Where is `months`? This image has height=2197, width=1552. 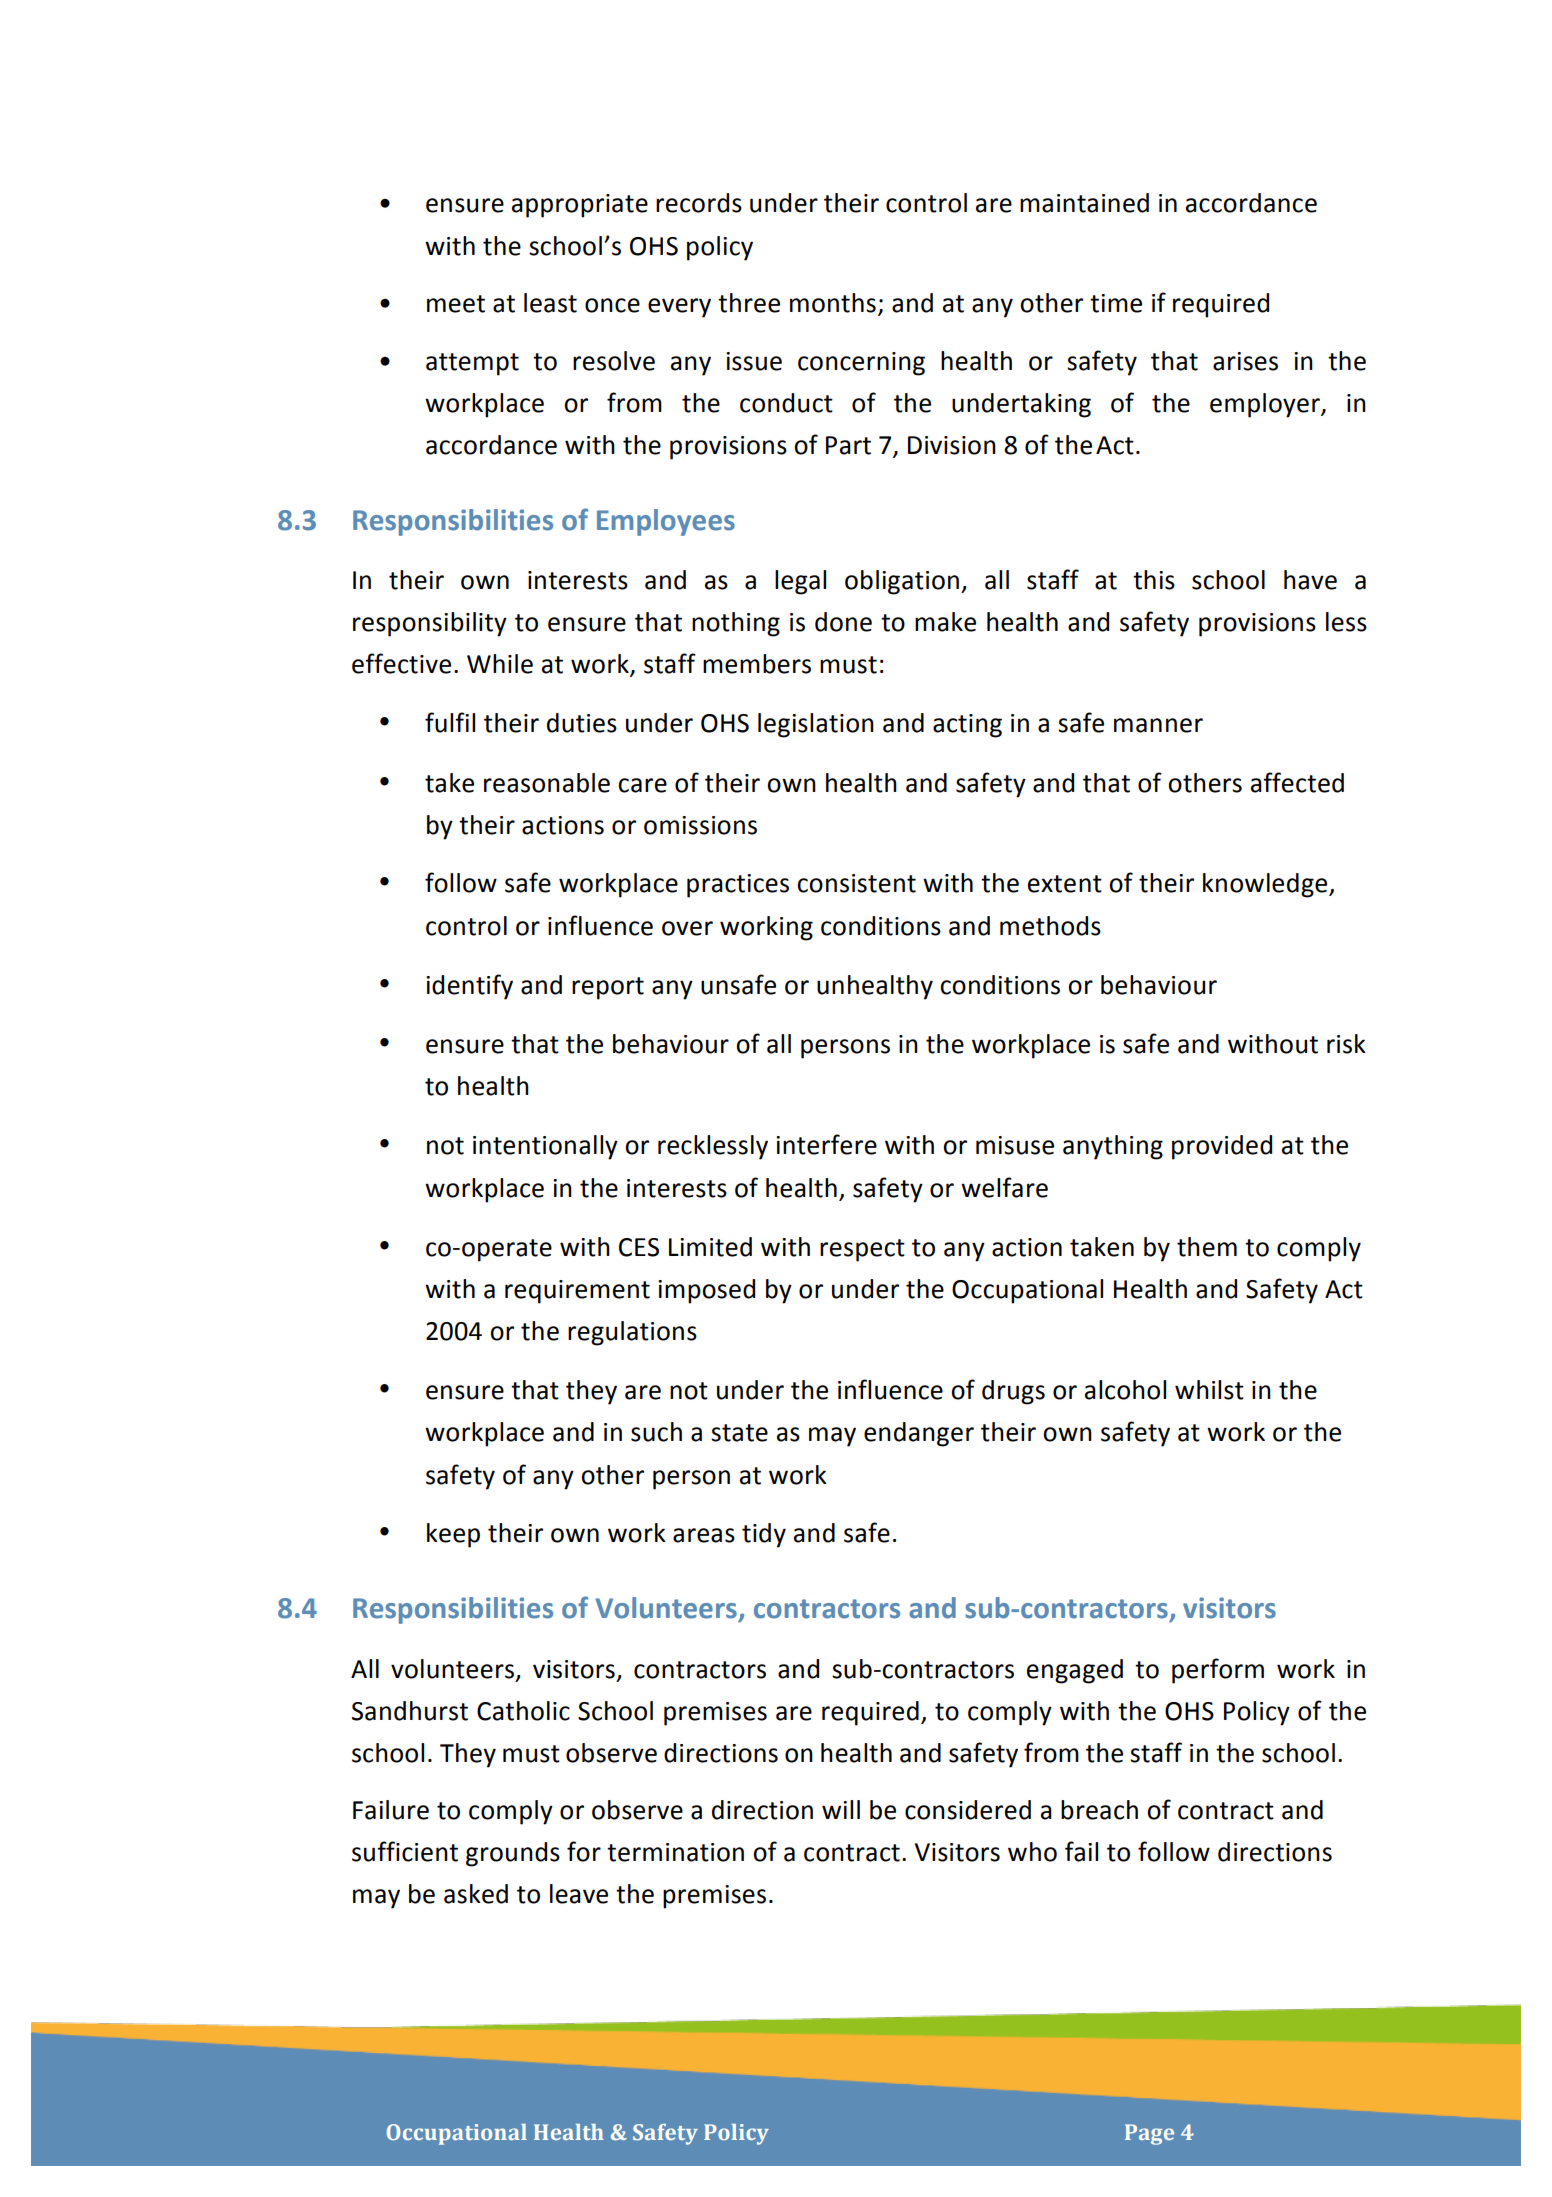 months is located at coordinates (833, 303).
